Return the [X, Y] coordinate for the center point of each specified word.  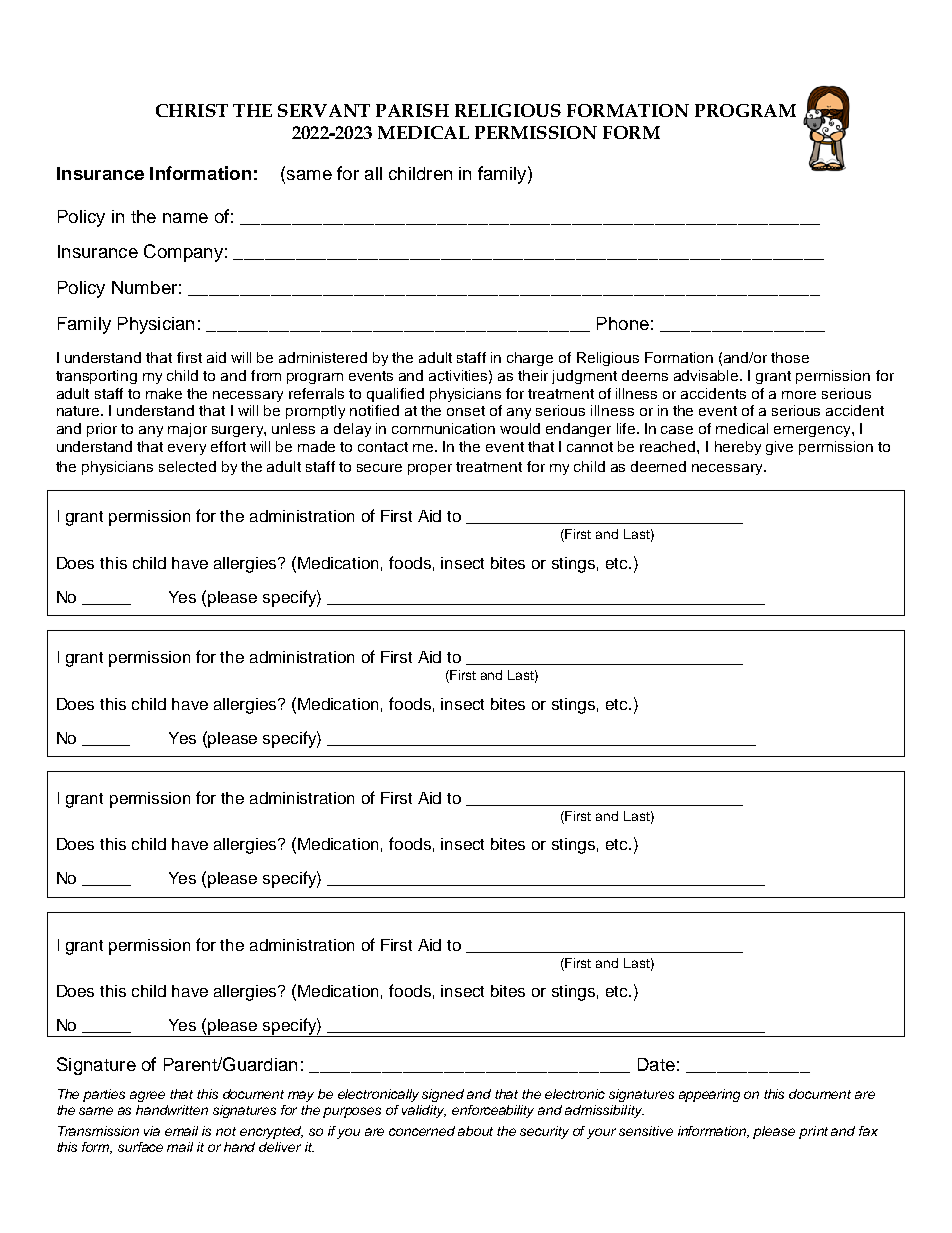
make [164, 393]
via [152, 1131]
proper [430, 469]
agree [147, 1096]
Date [656, 1064]
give [779, 448]
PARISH [412, 110]
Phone [623, 323]
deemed [658, 466]
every [187, 449]
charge [530, 359]
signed [443, 1095]
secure [379, 468]
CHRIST [192, 110]
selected [187, 466]
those [790, 357]
